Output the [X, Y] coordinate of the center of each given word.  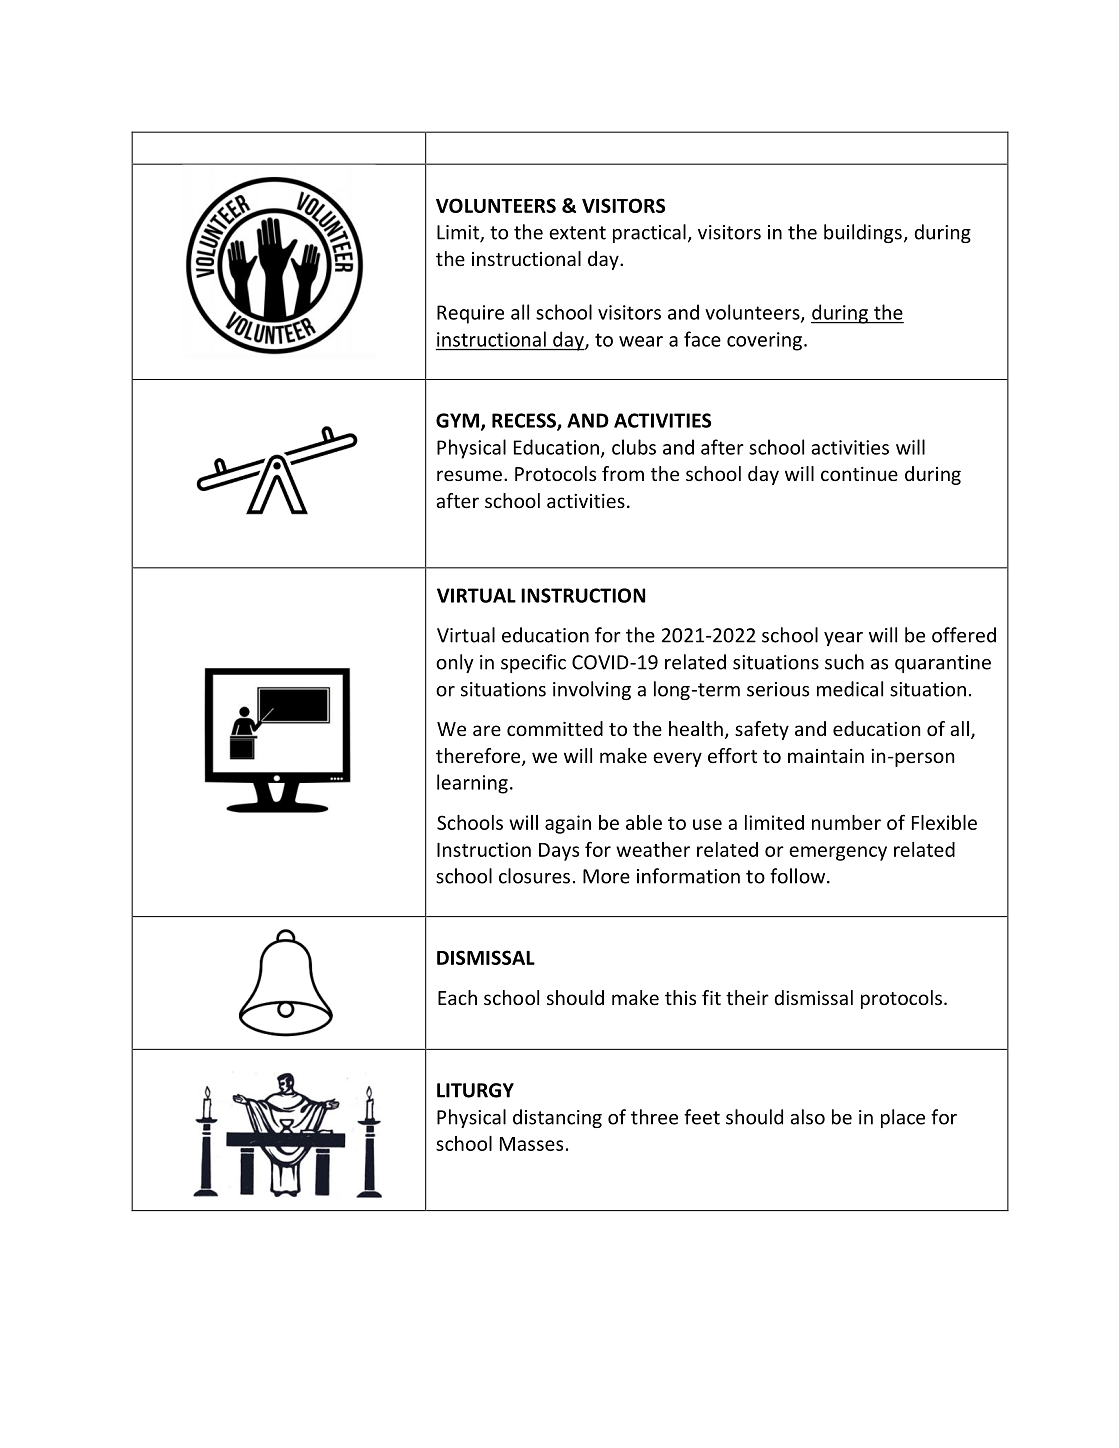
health [696, 728]
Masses [531, 1144]
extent [577, 233]
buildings [863, 233]
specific [533, 663]
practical [649, 233]
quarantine [943, 664]
